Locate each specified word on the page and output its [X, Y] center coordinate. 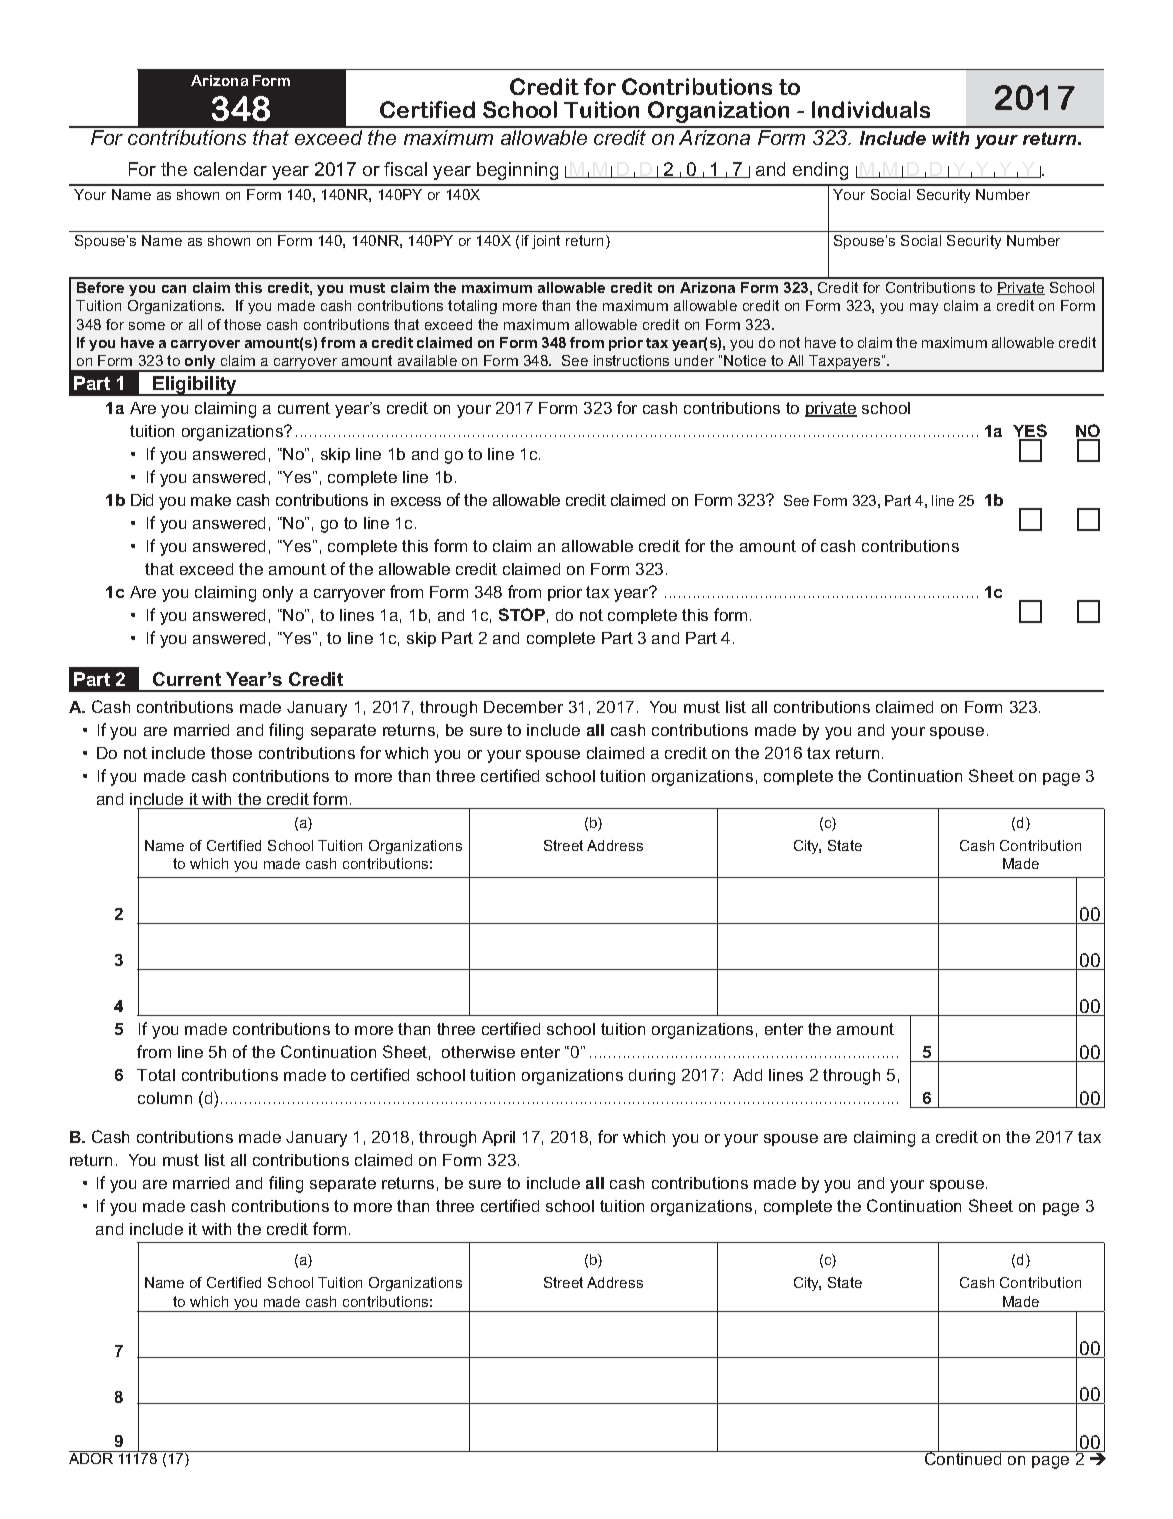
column [165, 1098]
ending [820, 171]
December [523, 707]
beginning [517, 171]
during [652, 1077]
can [174, 289]
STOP [522, 614]
